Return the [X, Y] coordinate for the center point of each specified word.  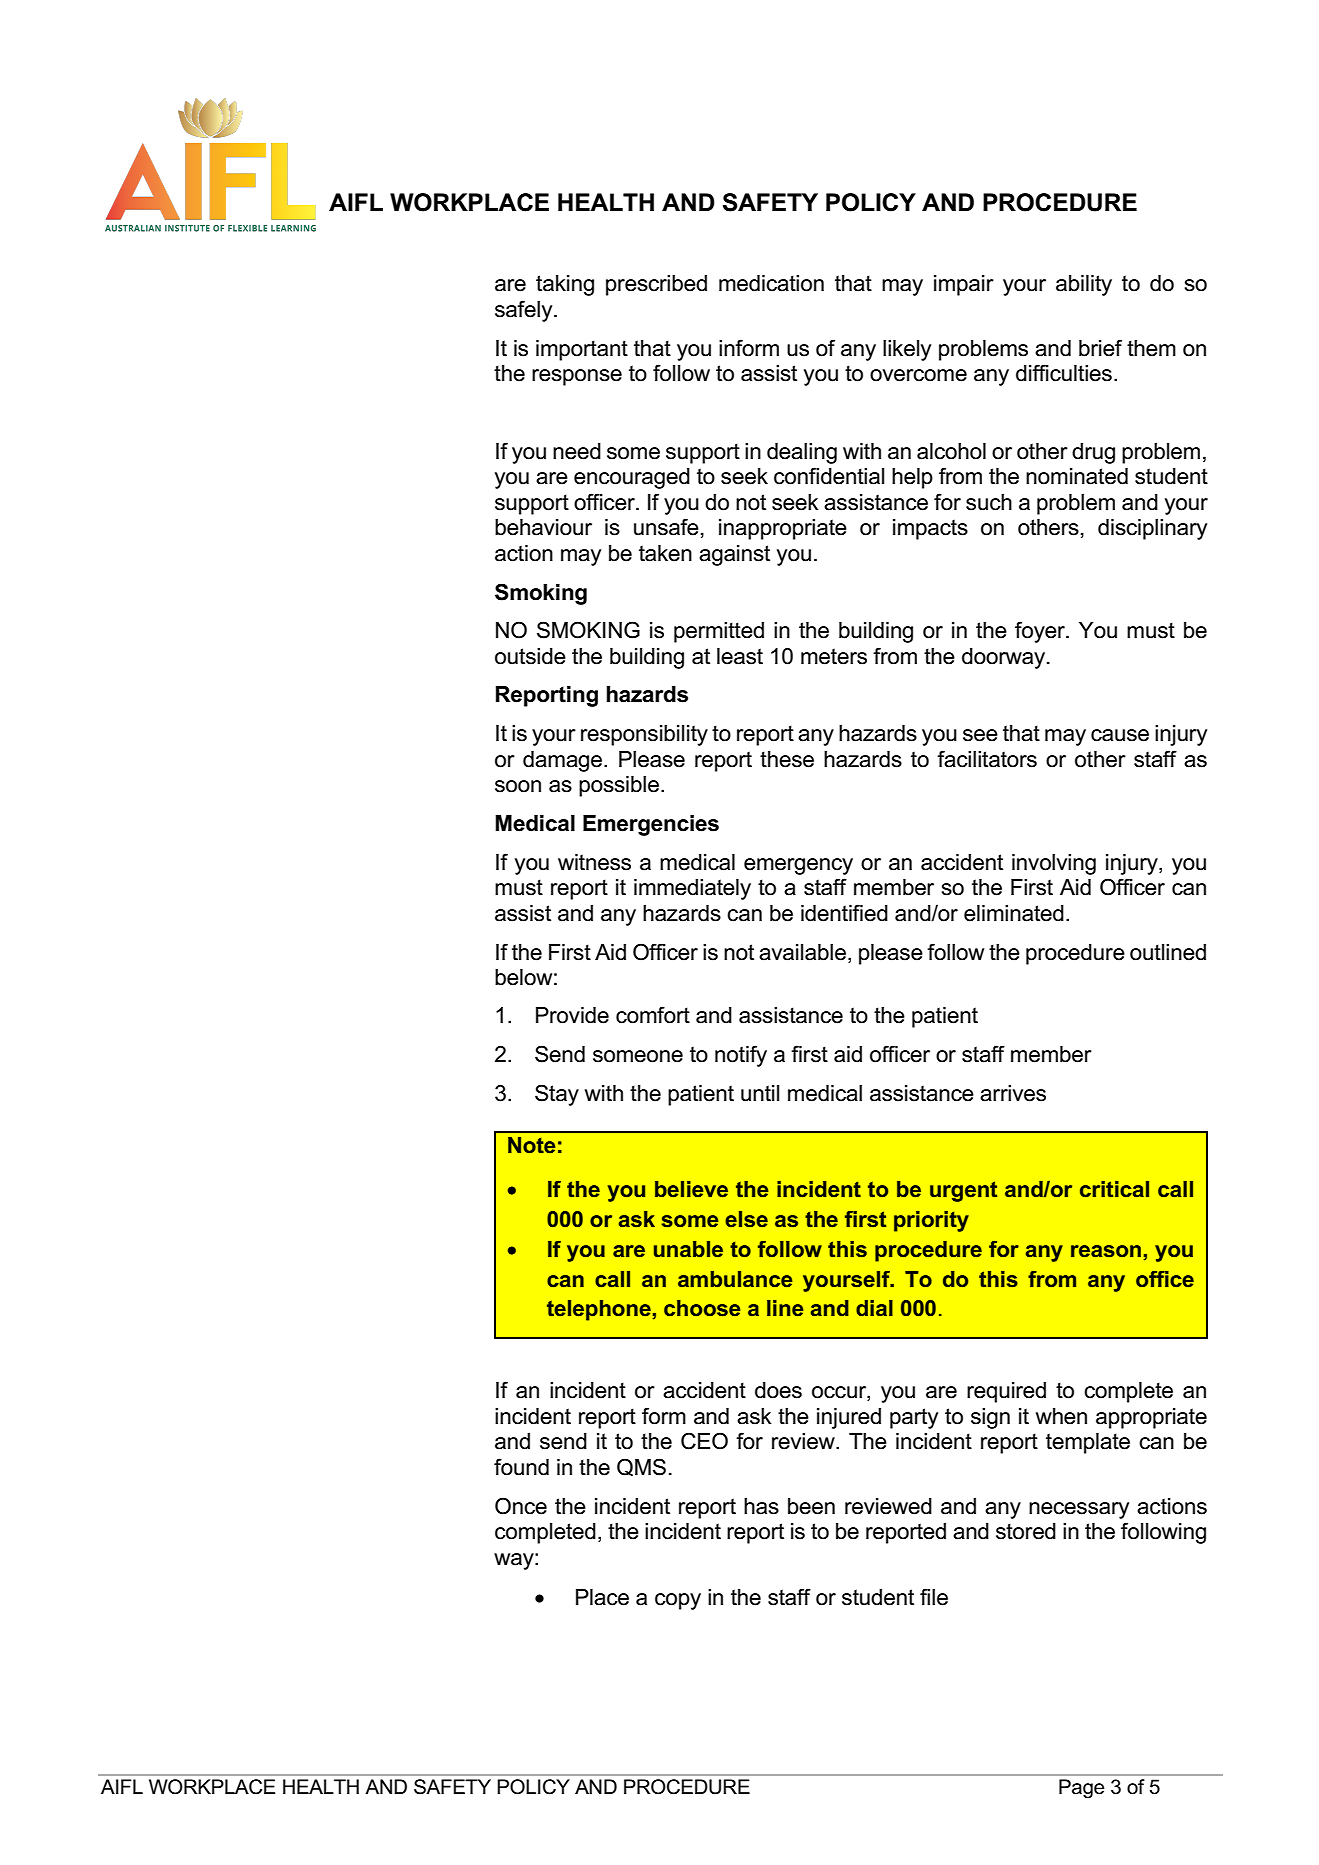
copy [678, 1601]
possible [619, 786]
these [787, 759]
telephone [599, 1310]
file [934, 1597]
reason [1106, 1251]
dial [874, 1308]
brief [1100, 348]
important [582, 350]
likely [907, 350]
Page [1081, 1789]
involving [1054, 864]
